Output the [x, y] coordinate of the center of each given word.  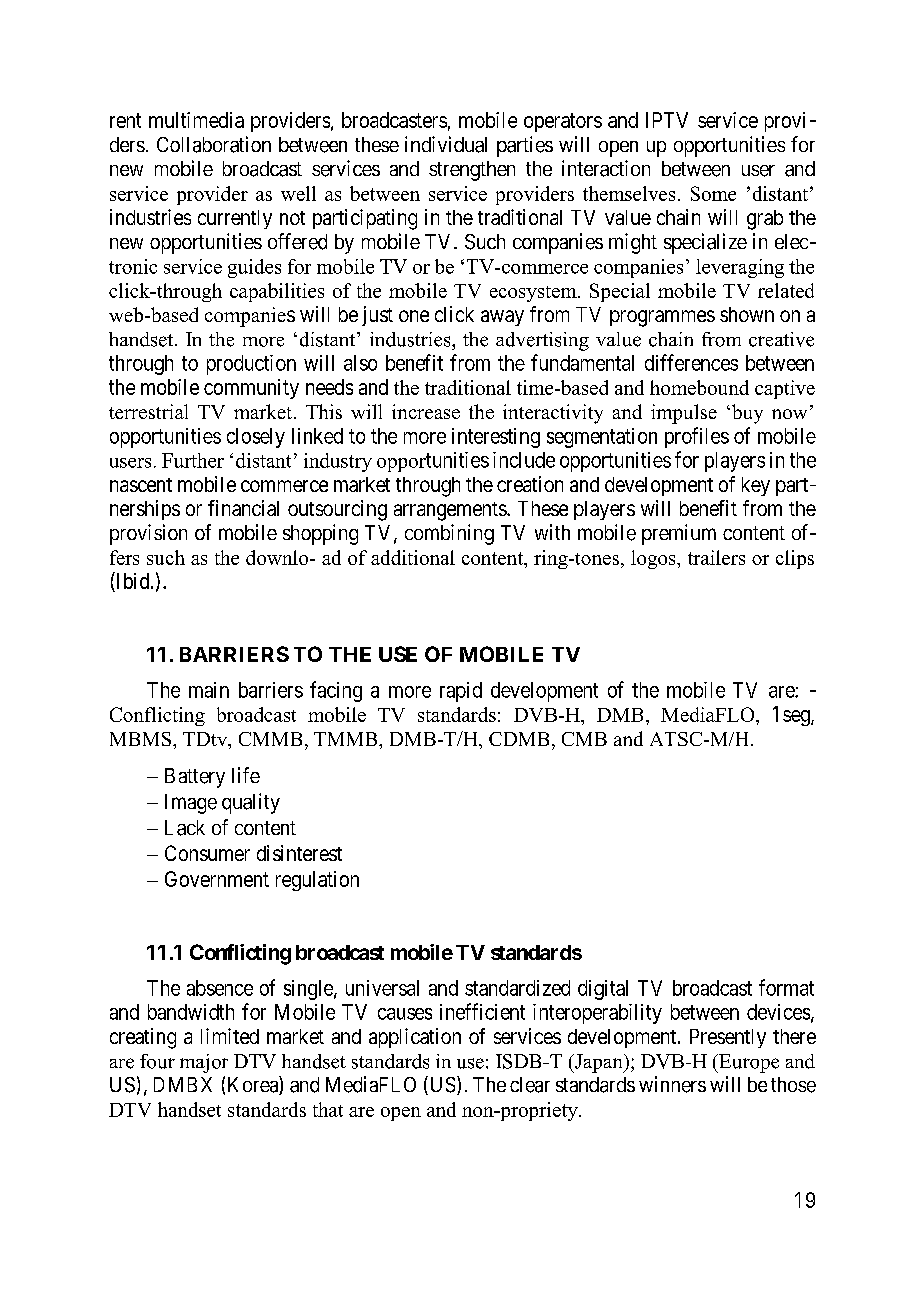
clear [530, 1085]
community [251, 389]
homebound [699, 387]
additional [413, 557]
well [298, 193]
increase [426, 411]
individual [446, 144]
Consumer [207, 853]
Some [713, 193]
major [204, 1063]
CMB [584, 739]
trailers [716, 557]
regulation [317, 881]
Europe [748, 1063]
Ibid [133, 582]
